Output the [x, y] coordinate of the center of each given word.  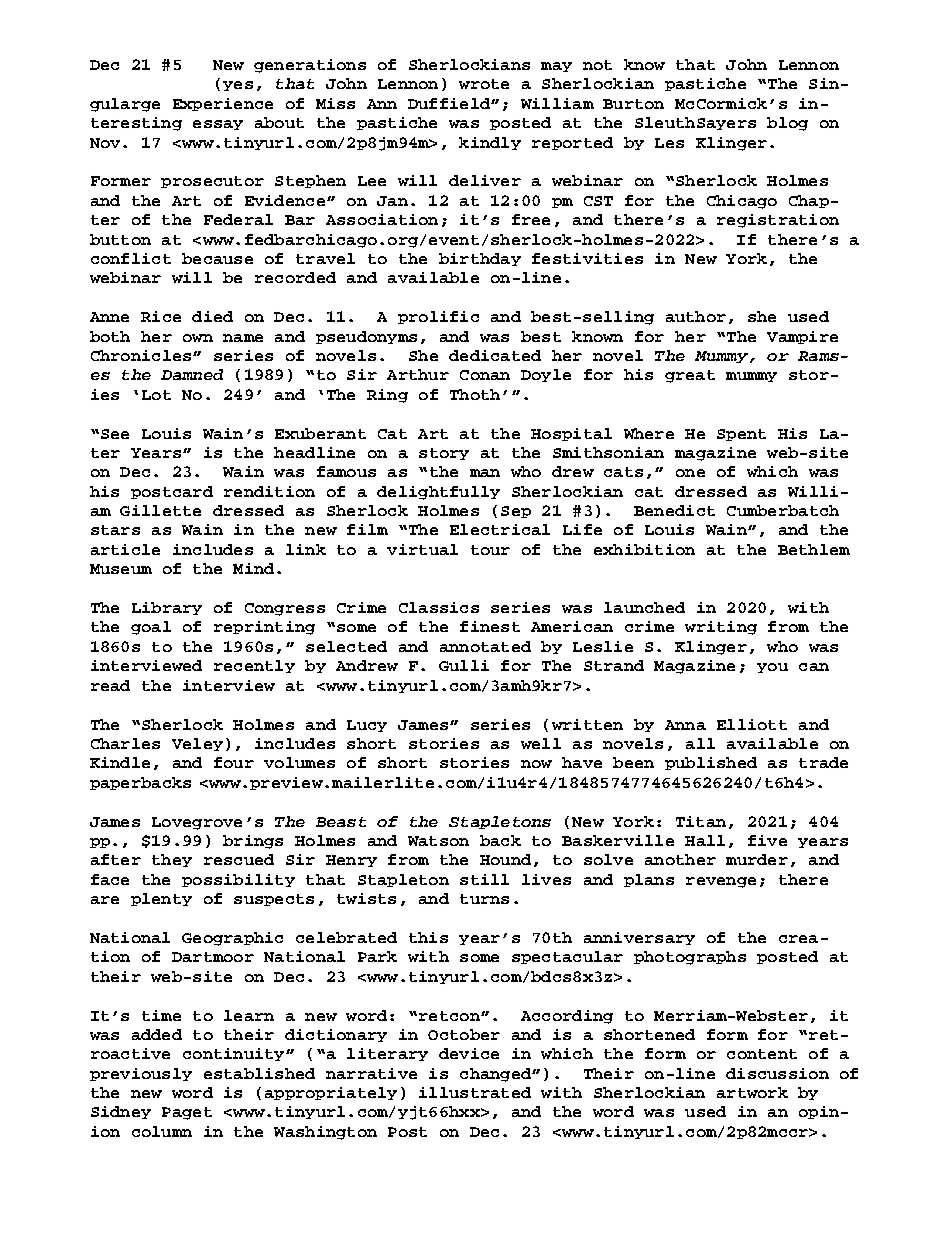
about [279, 122]
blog [787, 124]
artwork [752, 1092]
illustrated [475, 1092]
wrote [484, 84]
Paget [187, 1113]
